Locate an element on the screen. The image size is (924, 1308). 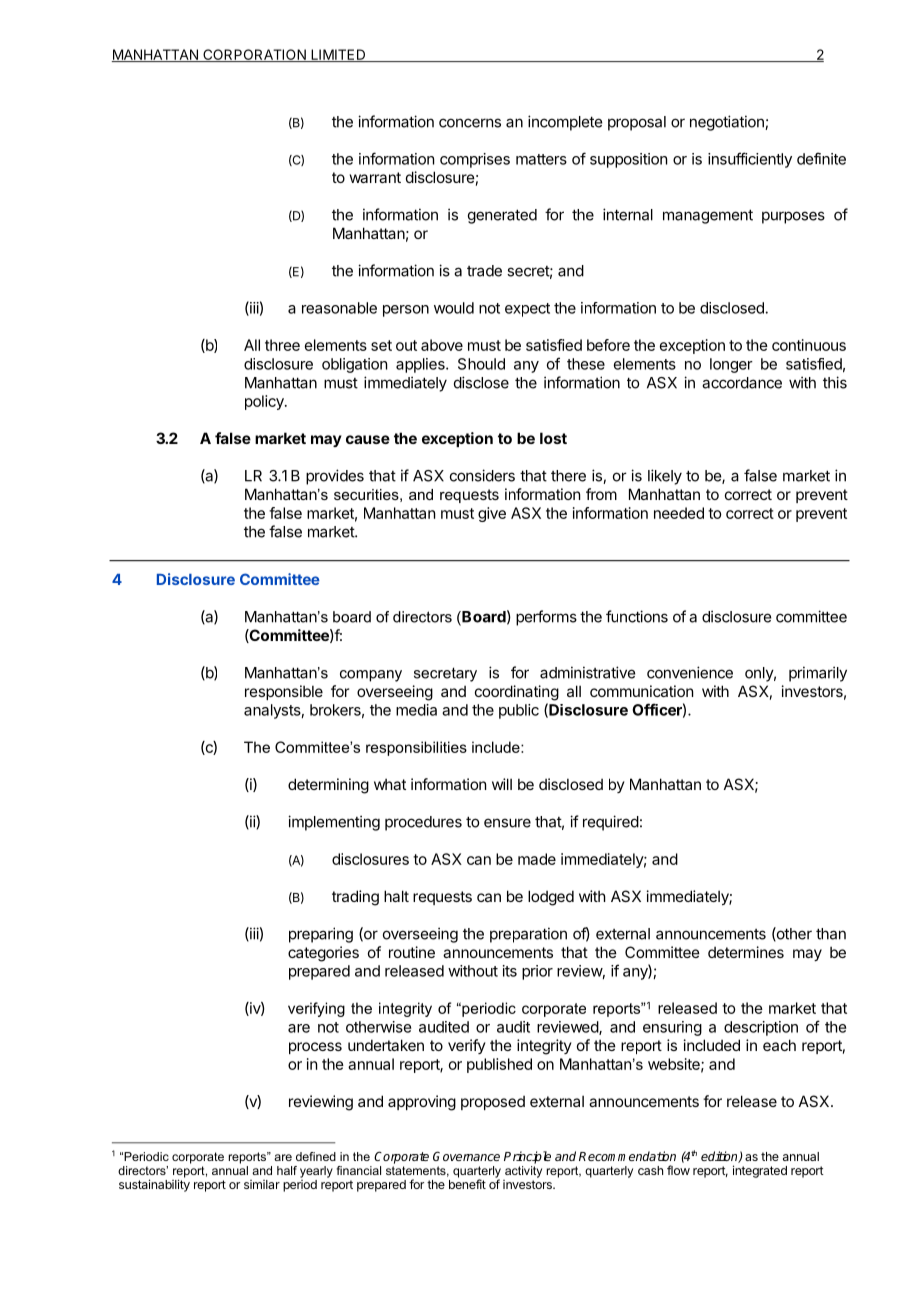
integrated is located at coordinates (760, 1171).
